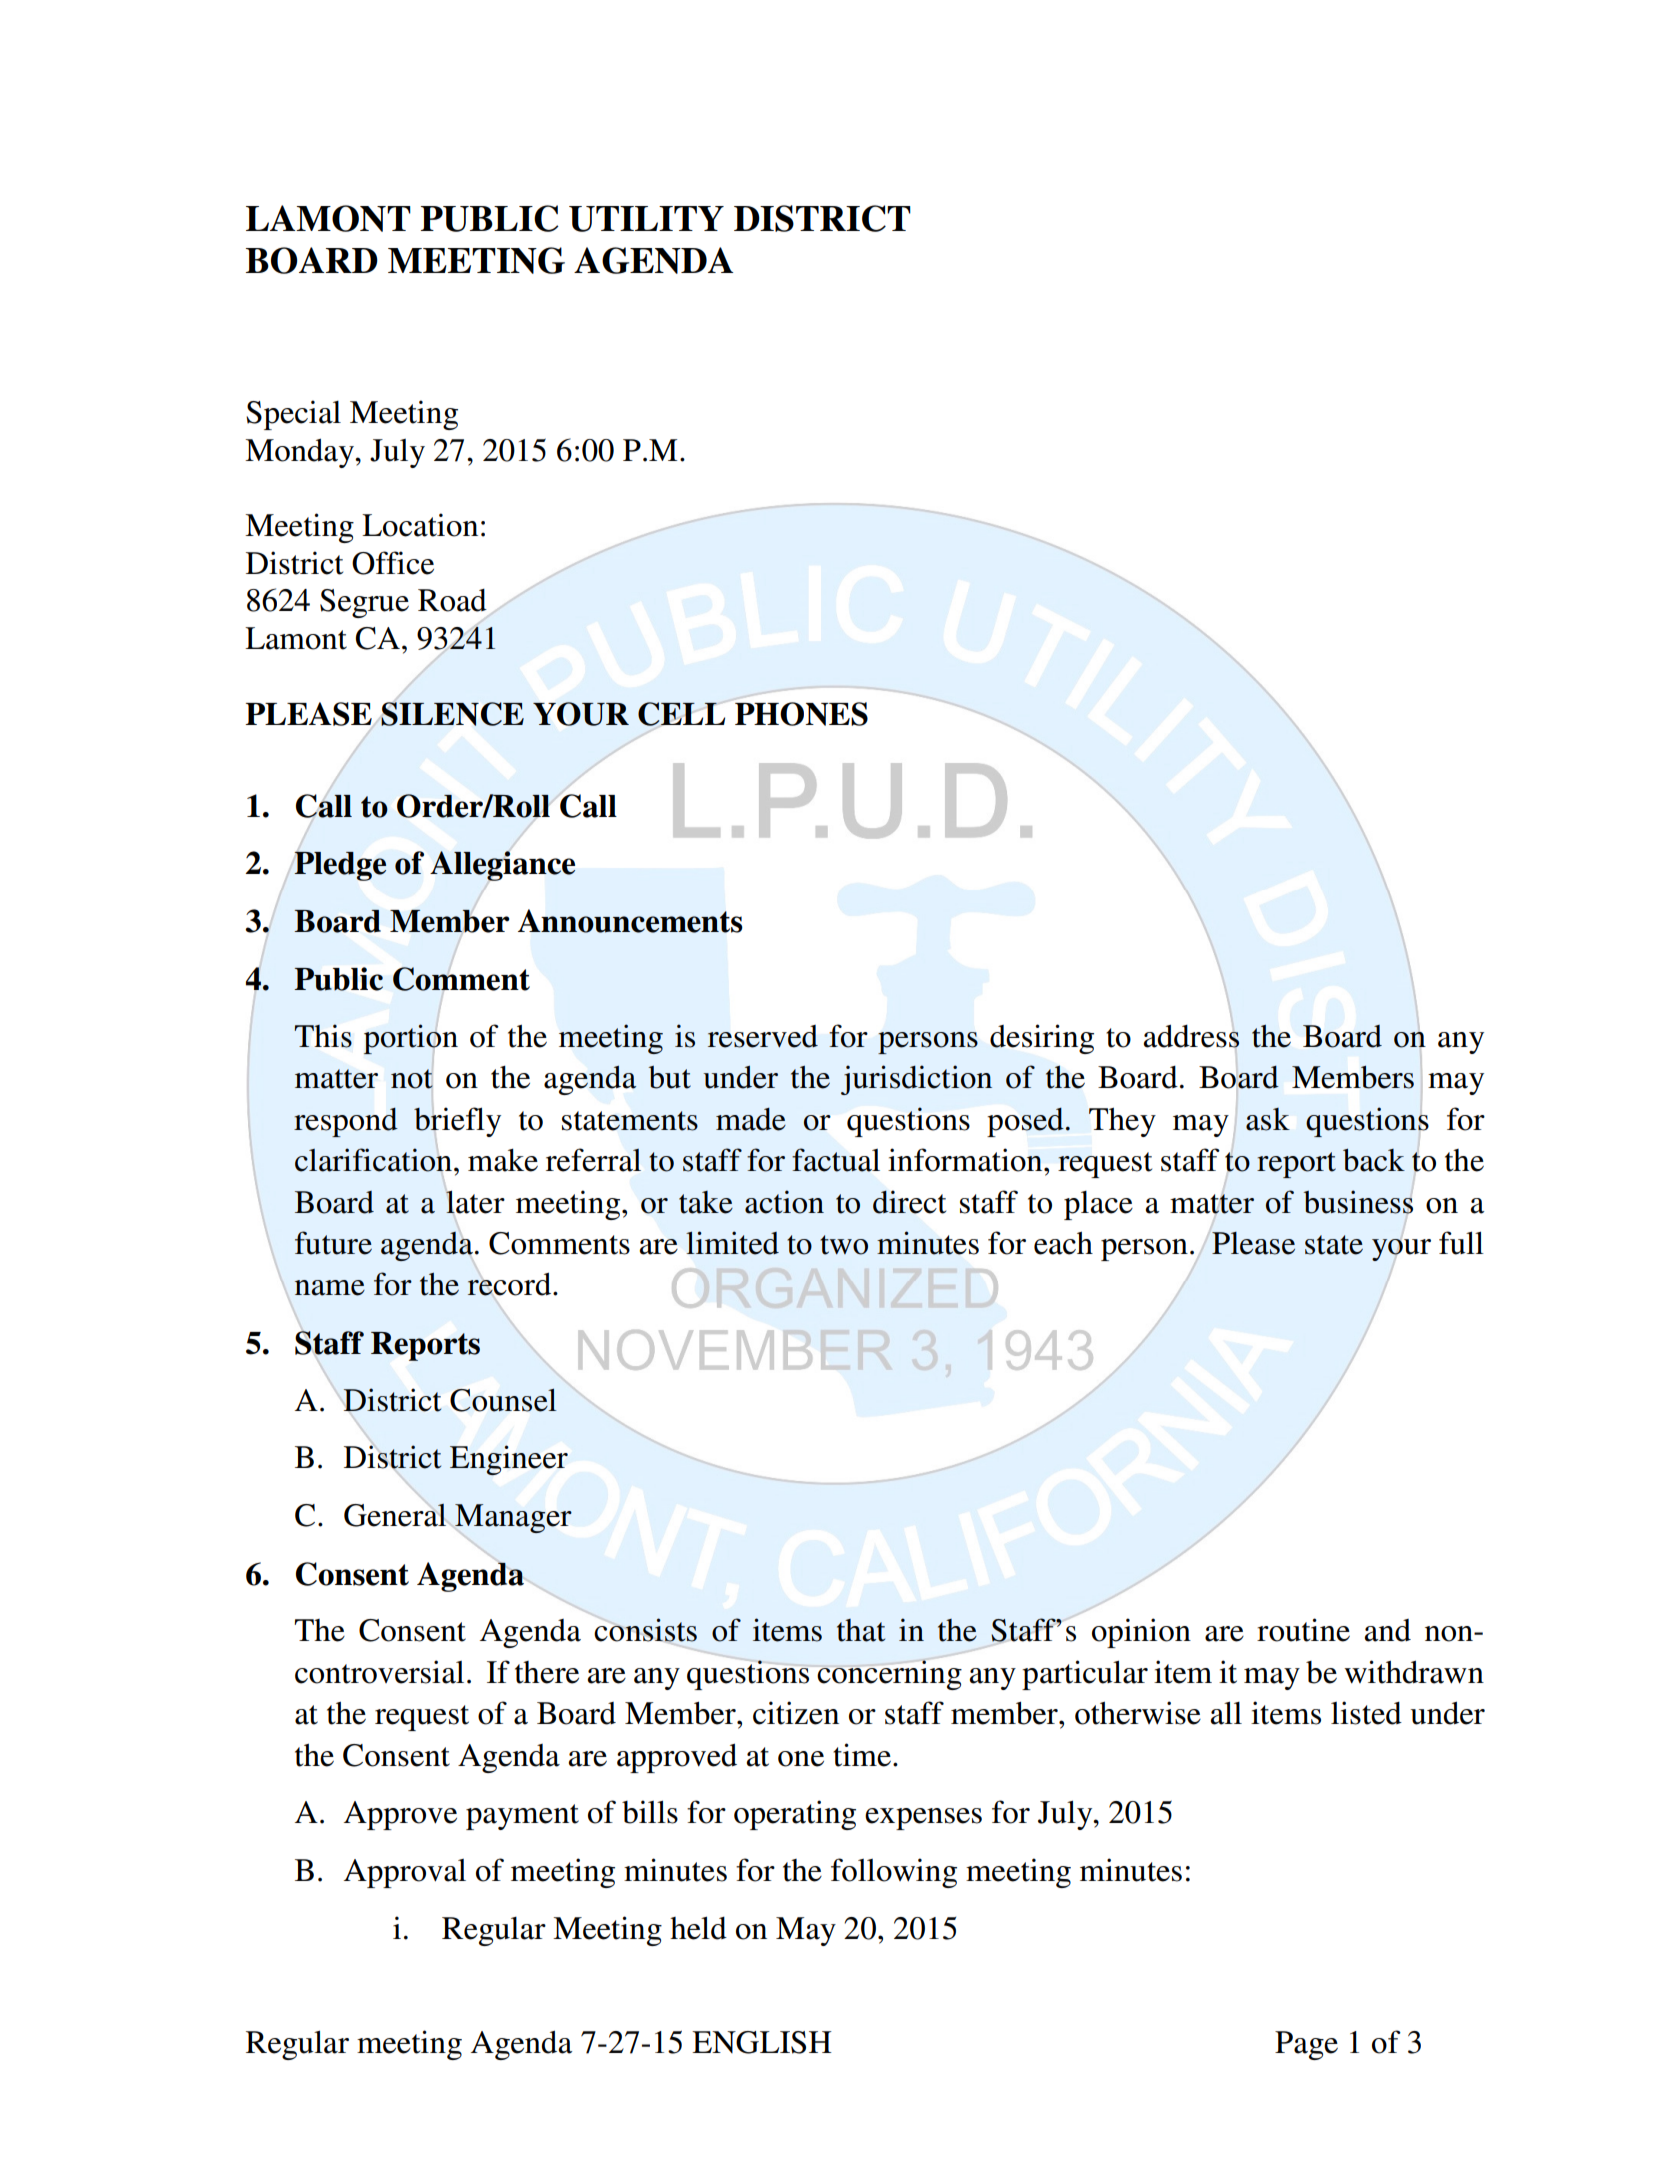  I want to click on Page, so click(1306, 2045).
